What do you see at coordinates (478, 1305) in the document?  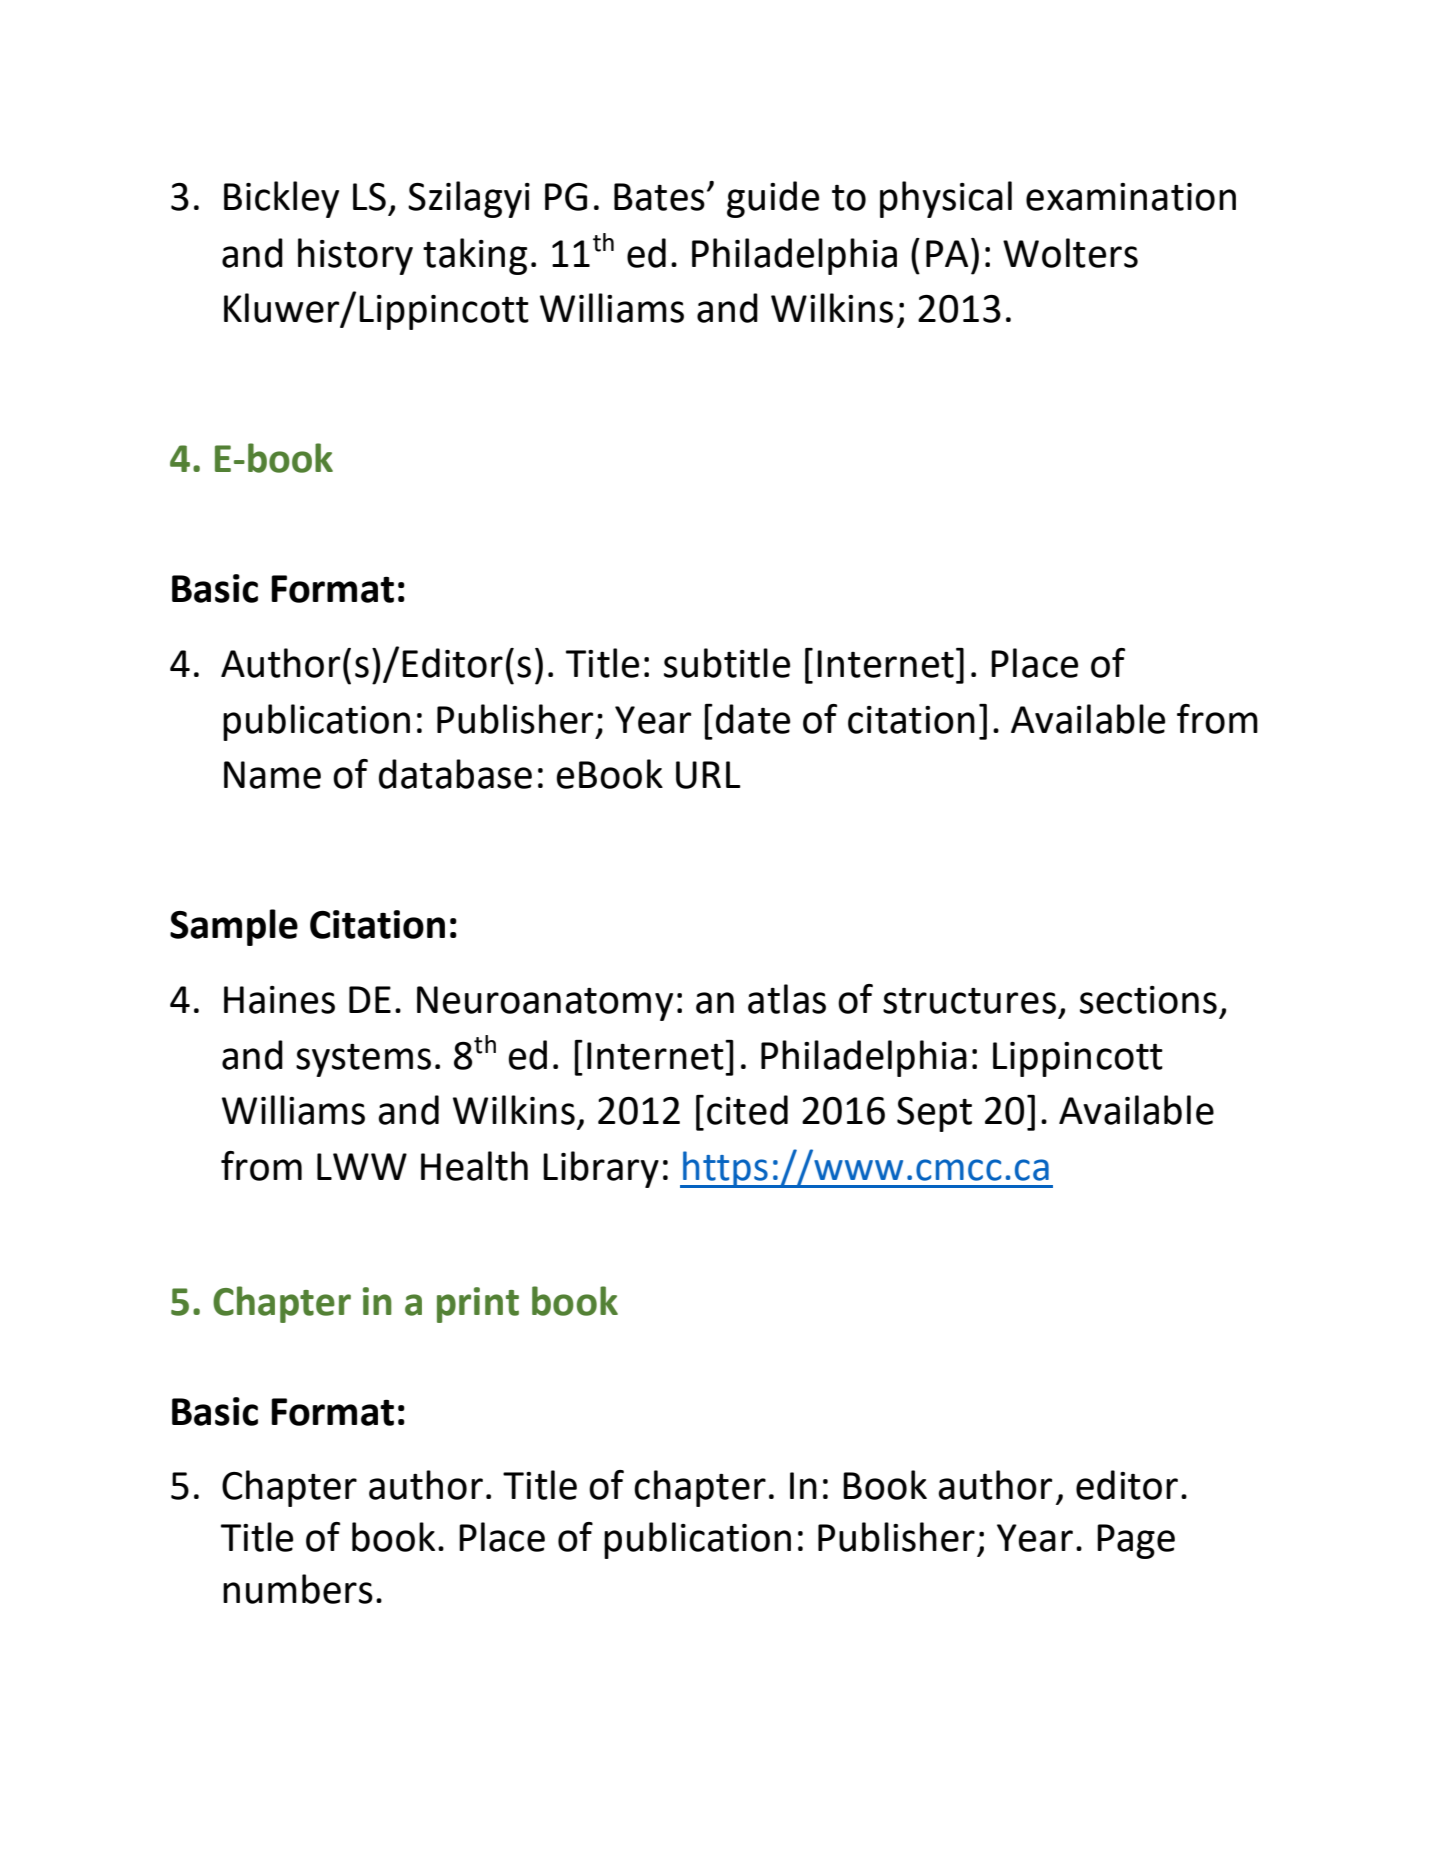 I see `print` at bounding box center [478, 1305].
